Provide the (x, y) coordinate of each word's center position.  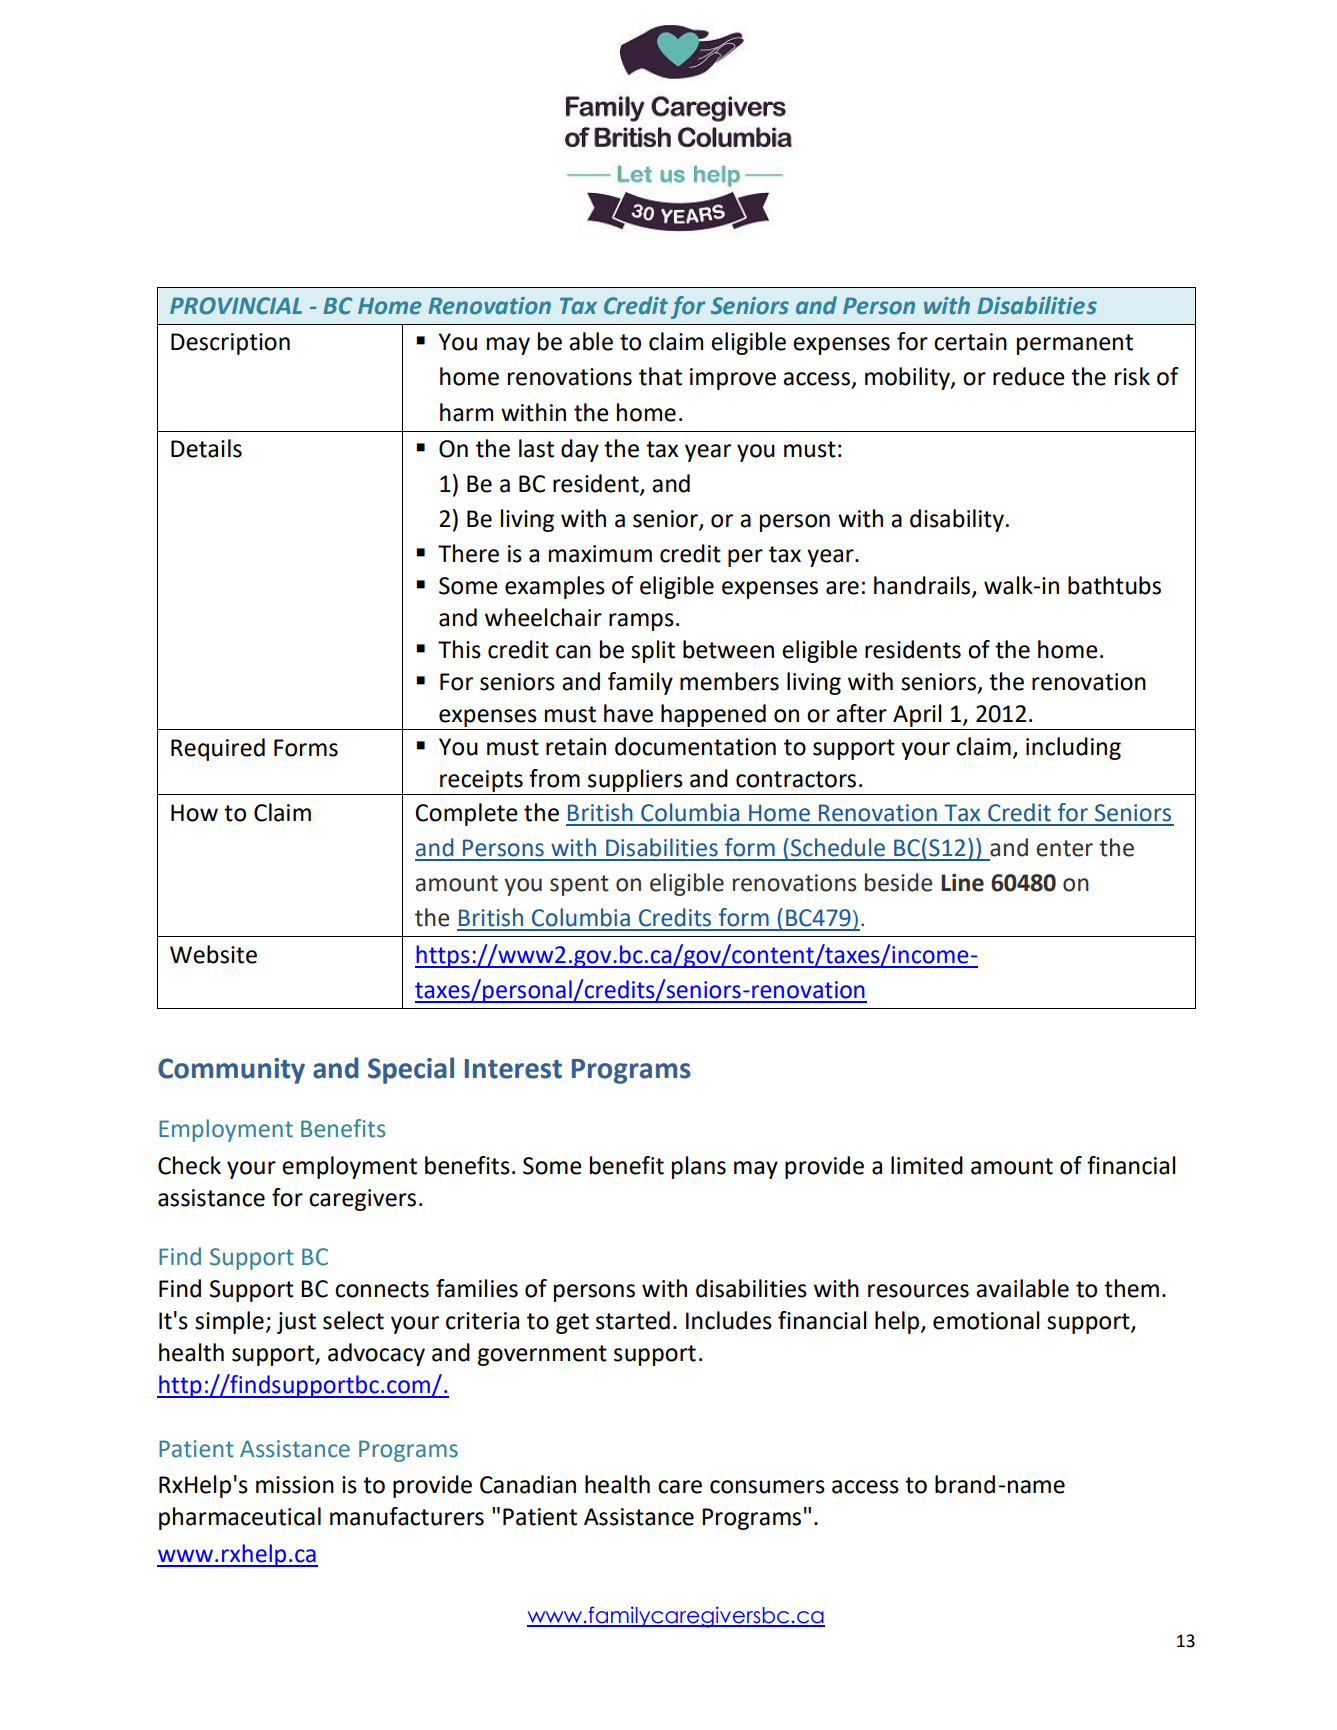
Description (230, 344)
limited (927, 1165)
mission (295, 1485)
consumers (767, 1487)
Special (411, 1070)
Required (218, 749)
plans (699, 1167)
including (1073, 748)
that (660, 376)
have (628, 713)
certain (970, 342)
